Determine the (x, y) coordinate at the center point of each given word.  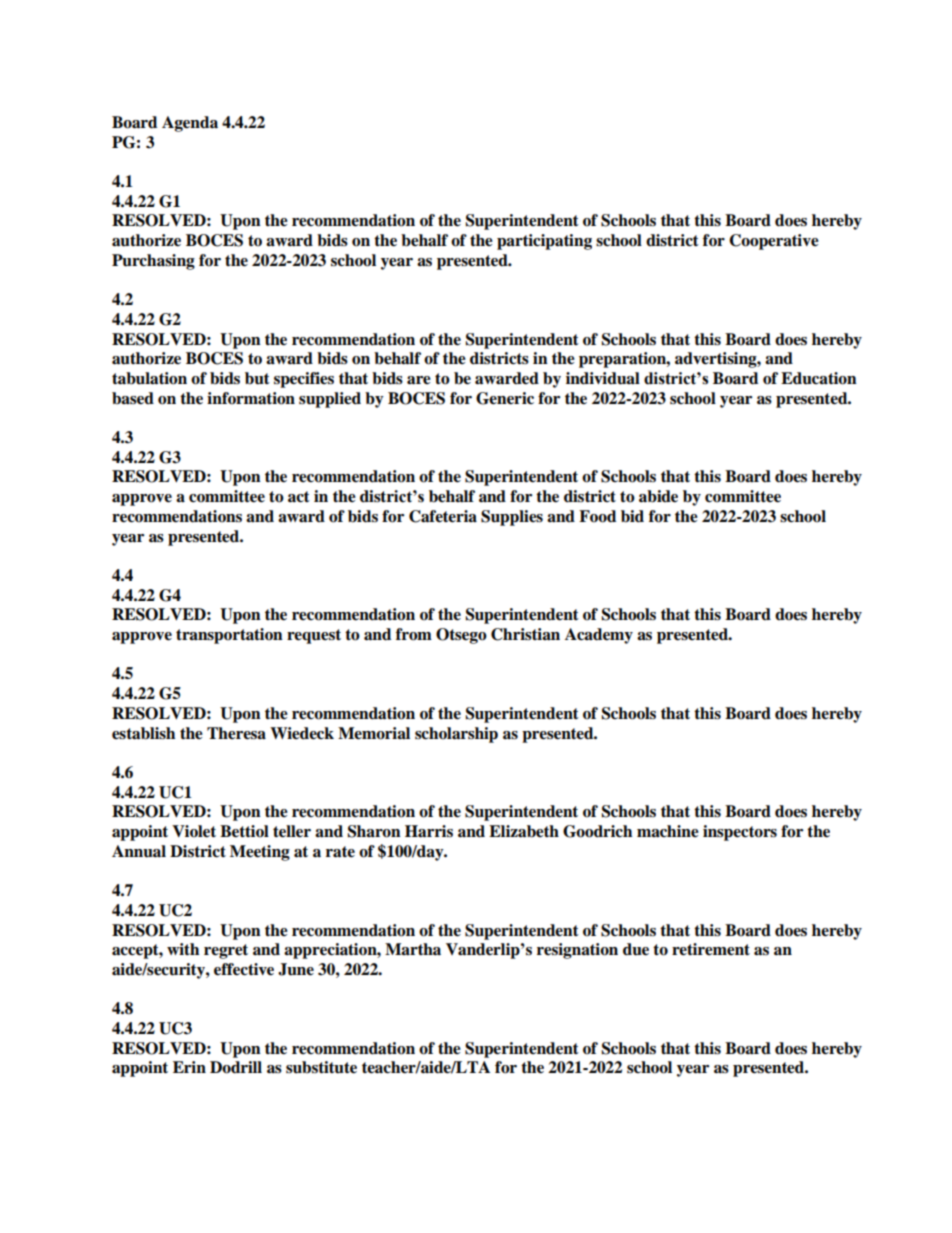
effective (244, 969)
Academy (599, 636)
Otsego (461, 636)
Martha (413, 949)
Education (819, 378)
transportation (229, 636)
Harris (429, 831)
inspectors (740, 833)
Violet (194, 831)
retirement (711, 949)
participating (544, 242)
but (257, 378)
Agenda (190, 124)
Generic (505, 398)
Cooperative (774, 242)
